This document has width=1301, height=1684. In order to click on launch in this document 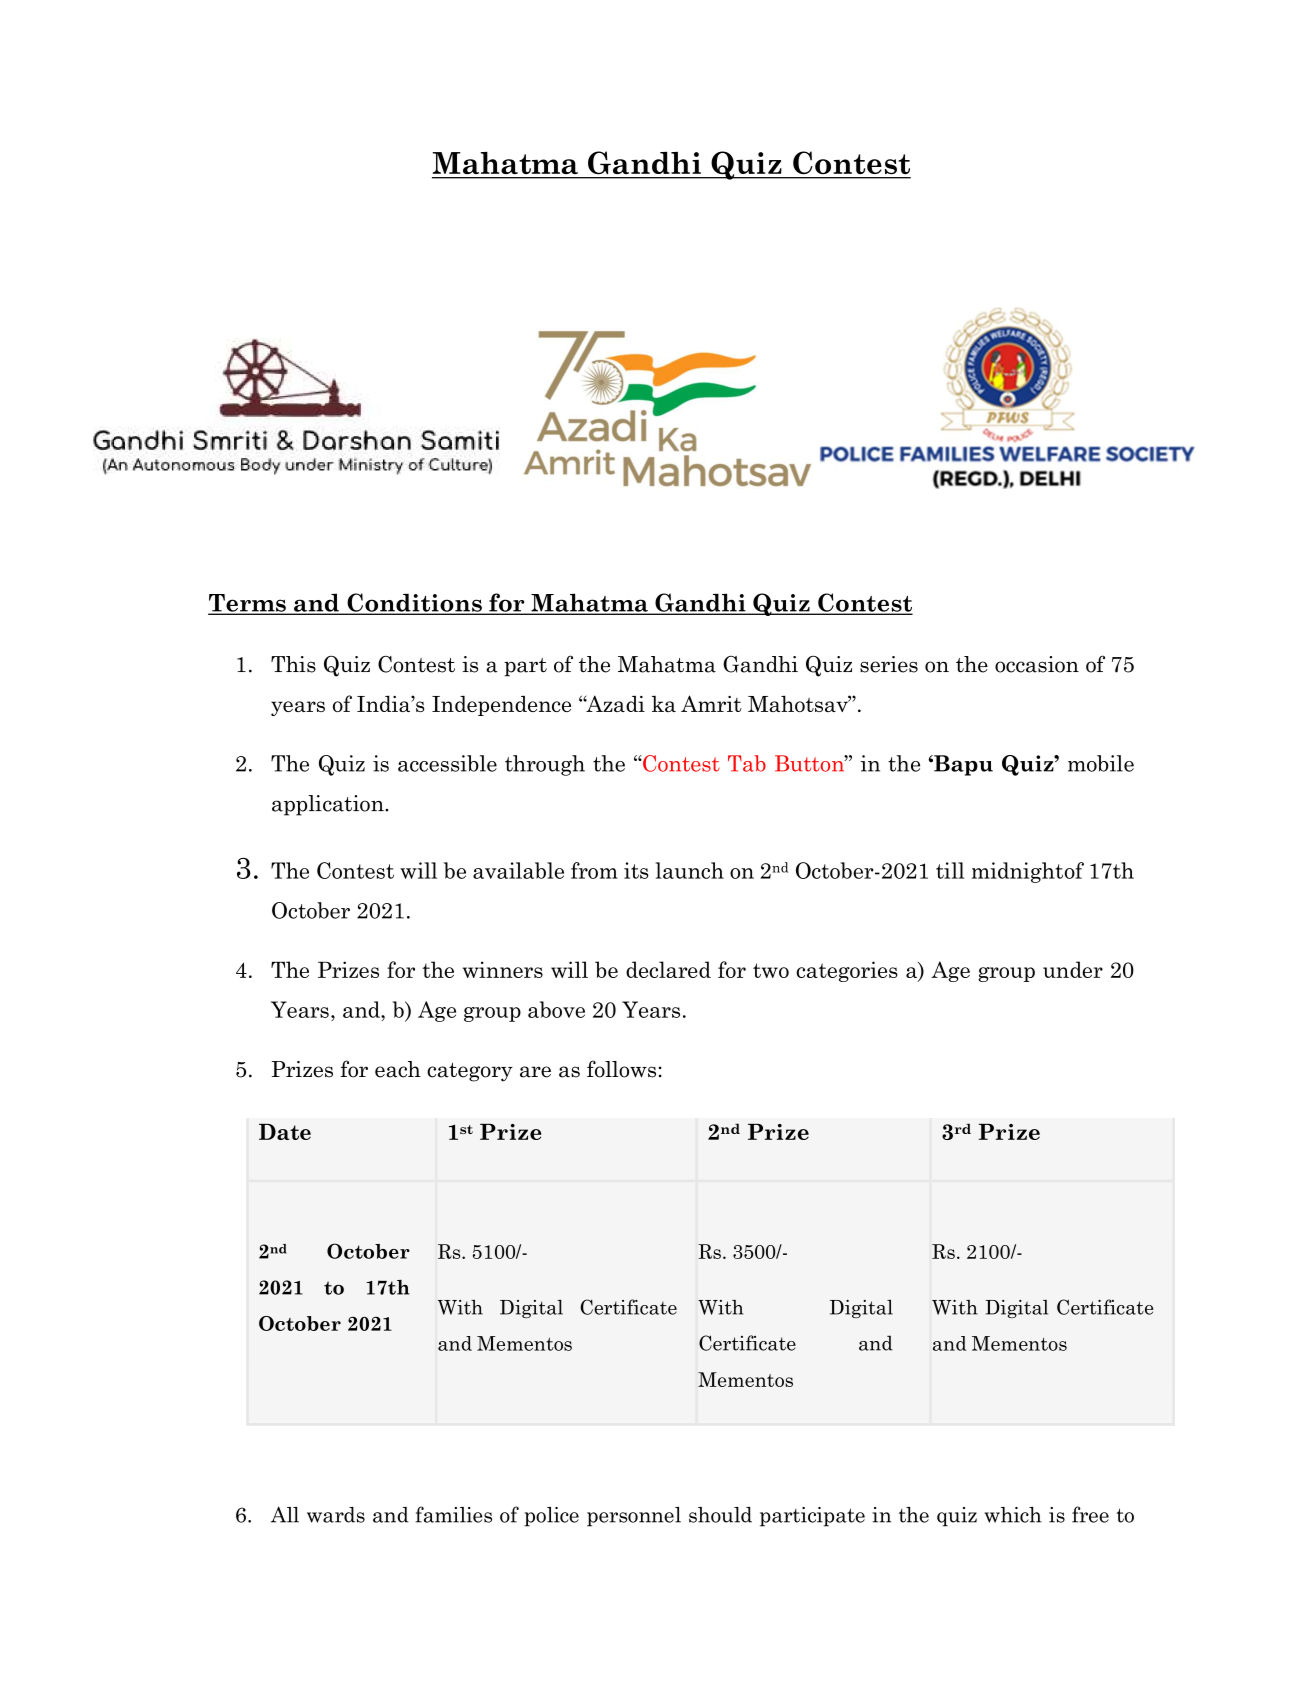, I will do `click(689, 870)`.
